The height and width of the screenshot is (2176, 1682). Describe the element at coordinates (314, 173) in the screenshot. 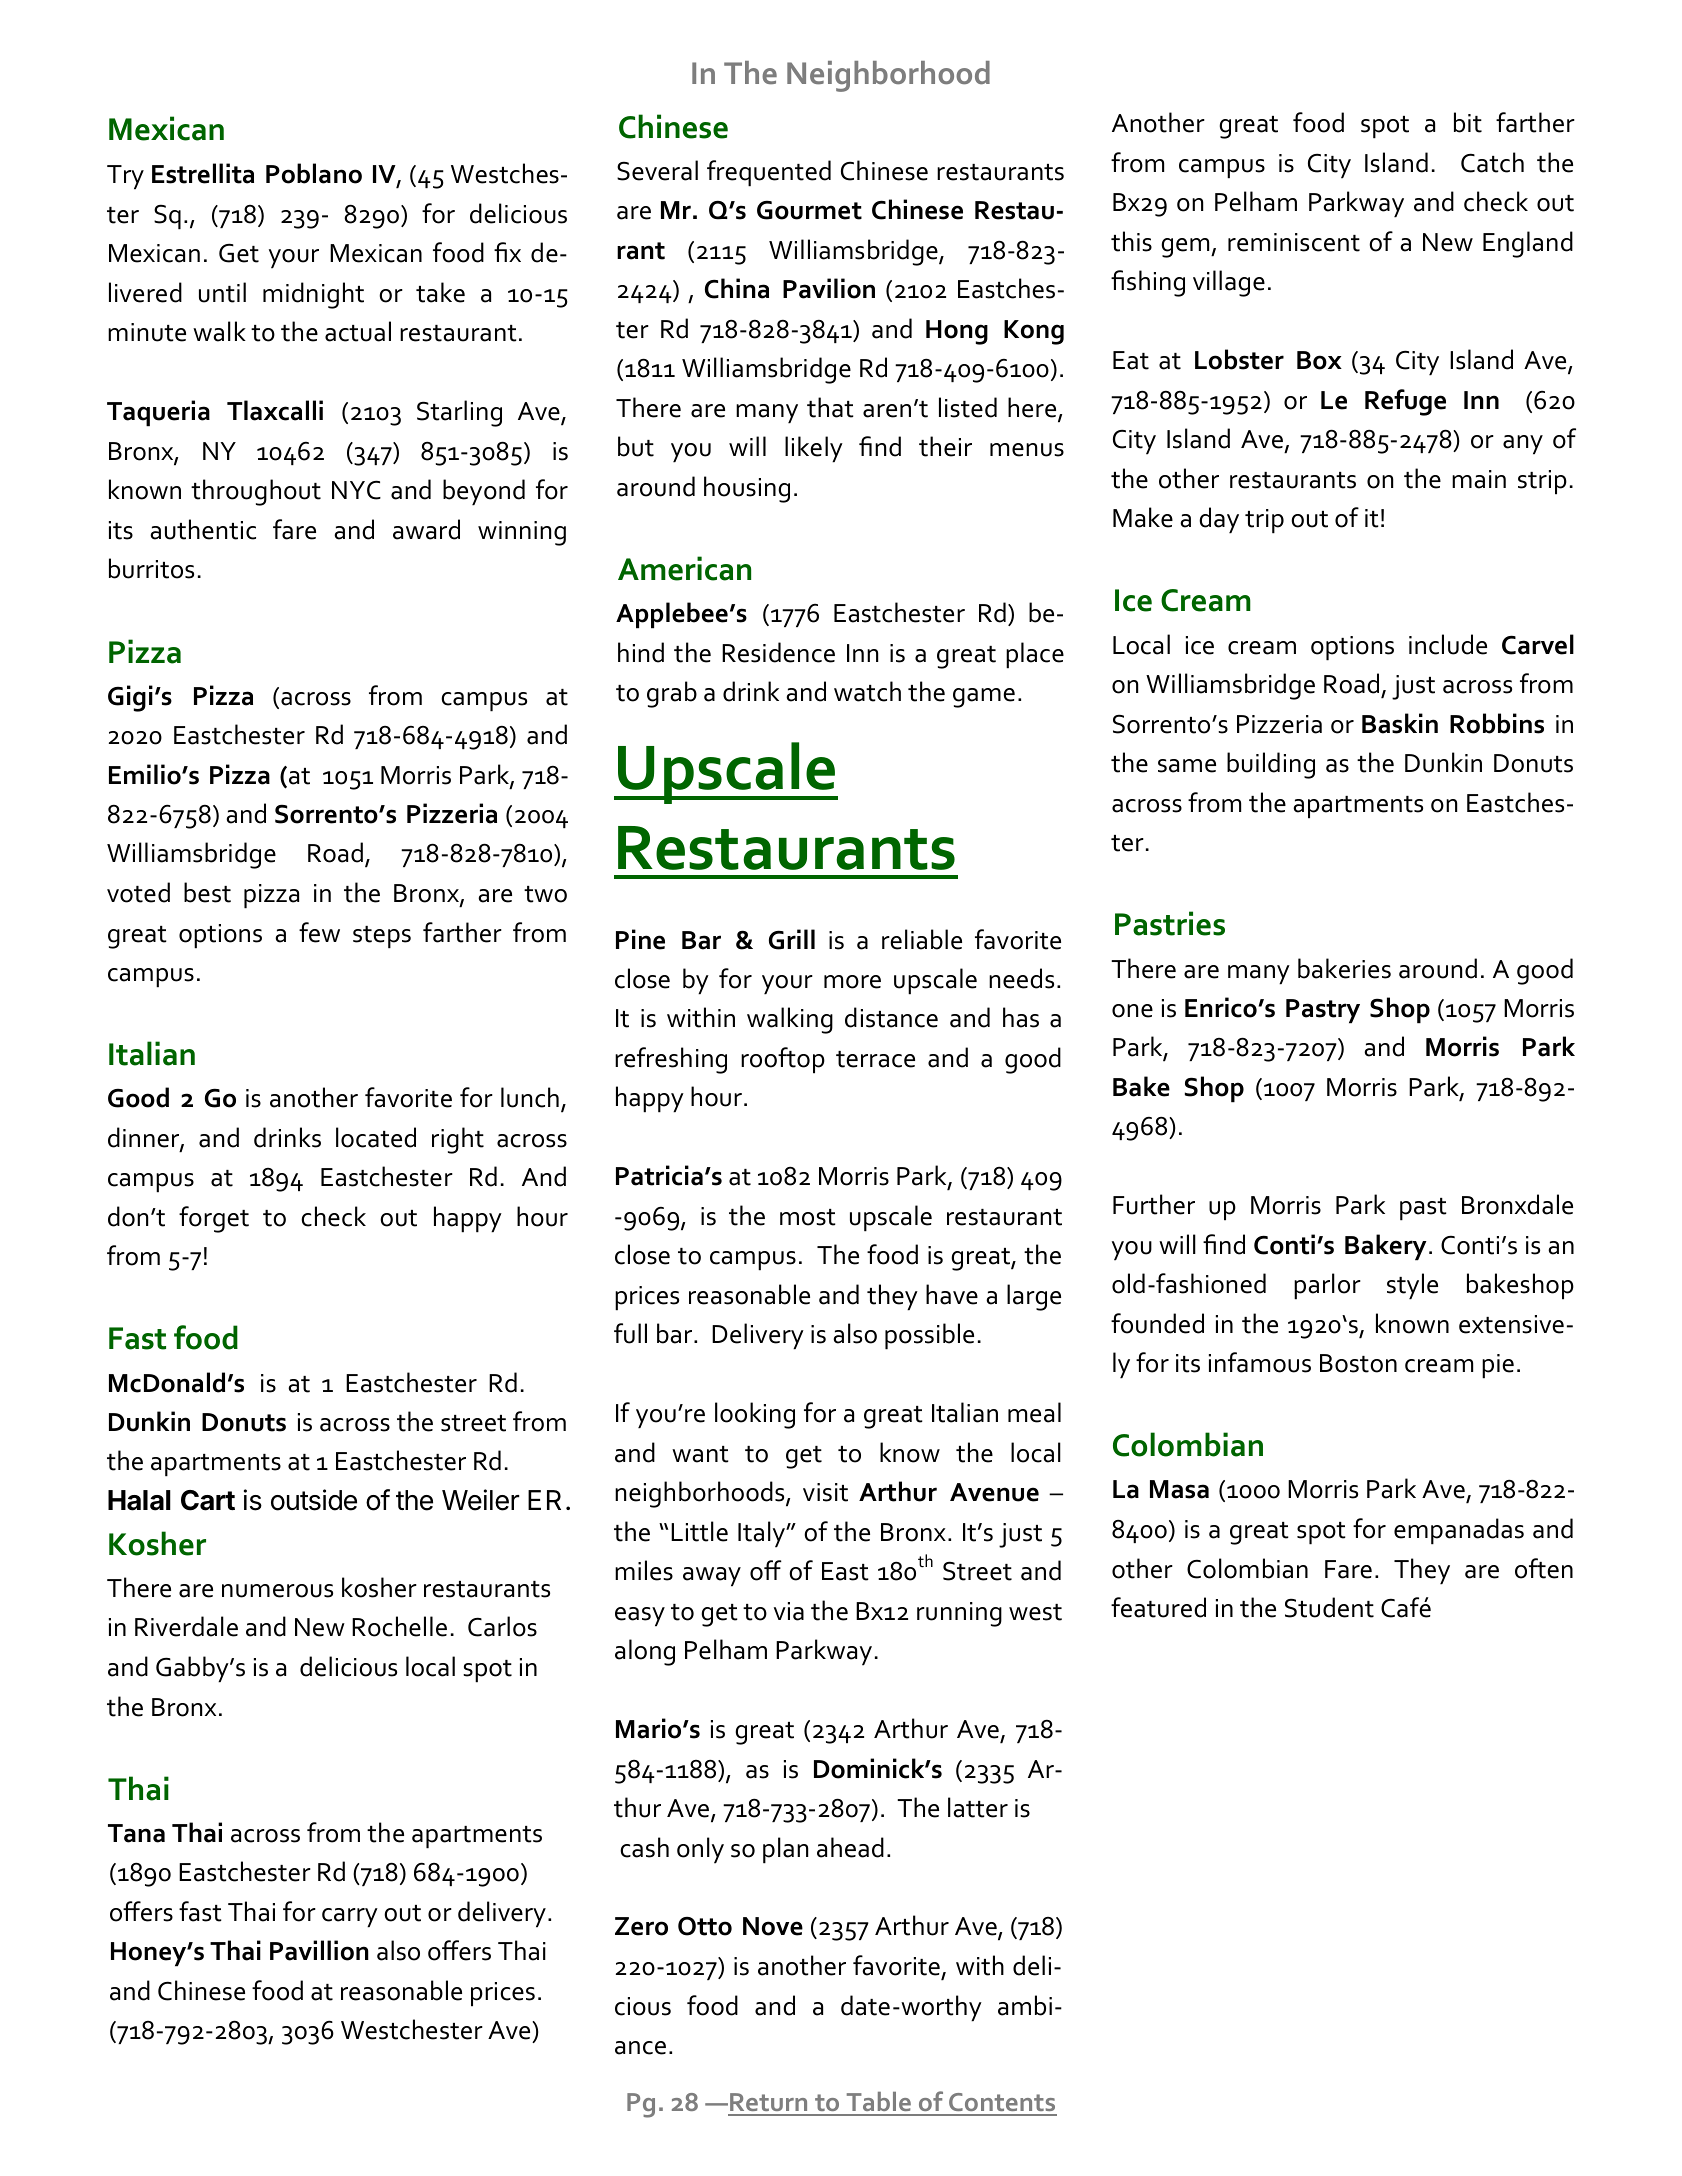

I see `Poblano` at that location.
